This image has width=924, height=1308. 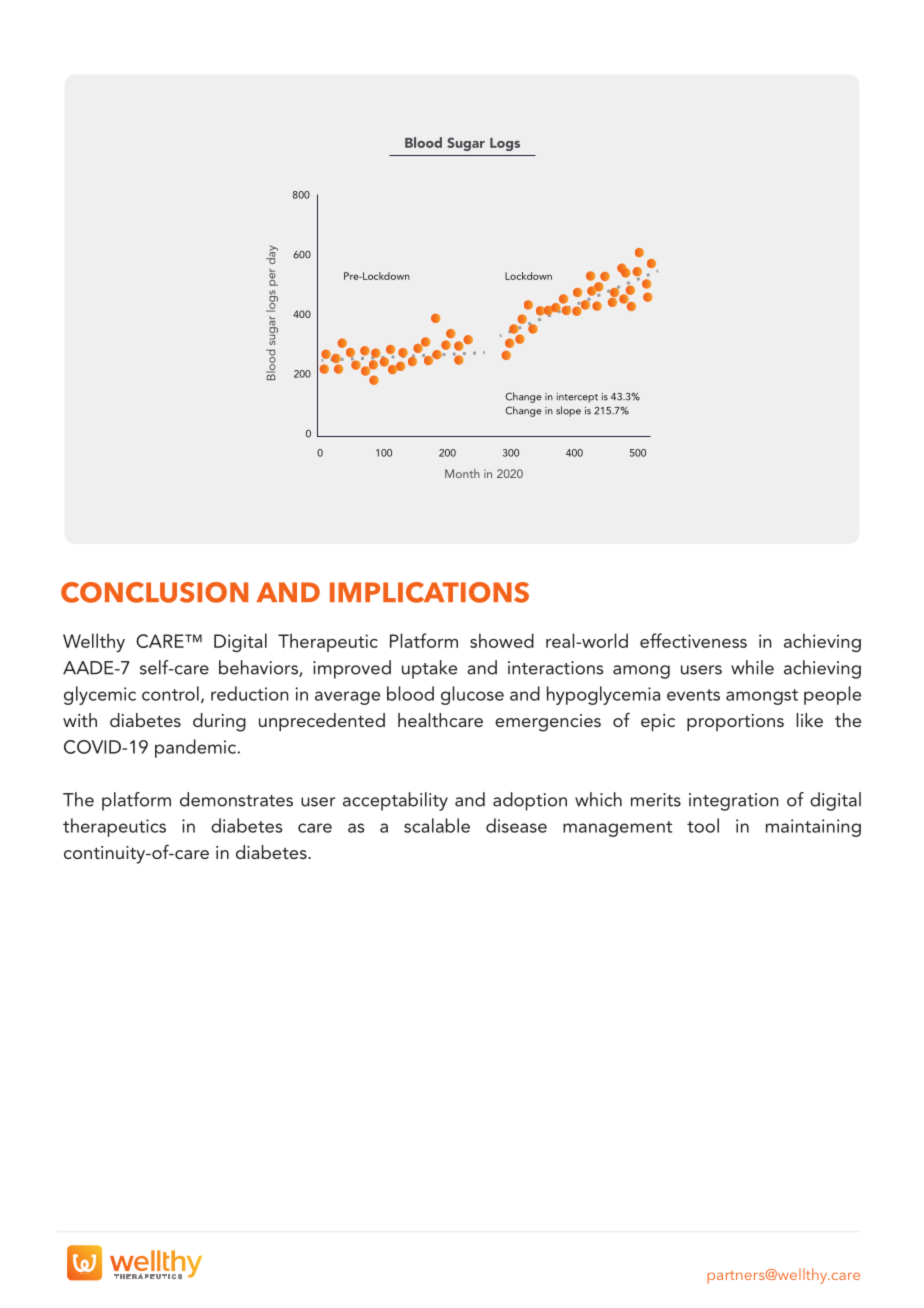 I want to click on intercept, so click(x=577, y=398).
